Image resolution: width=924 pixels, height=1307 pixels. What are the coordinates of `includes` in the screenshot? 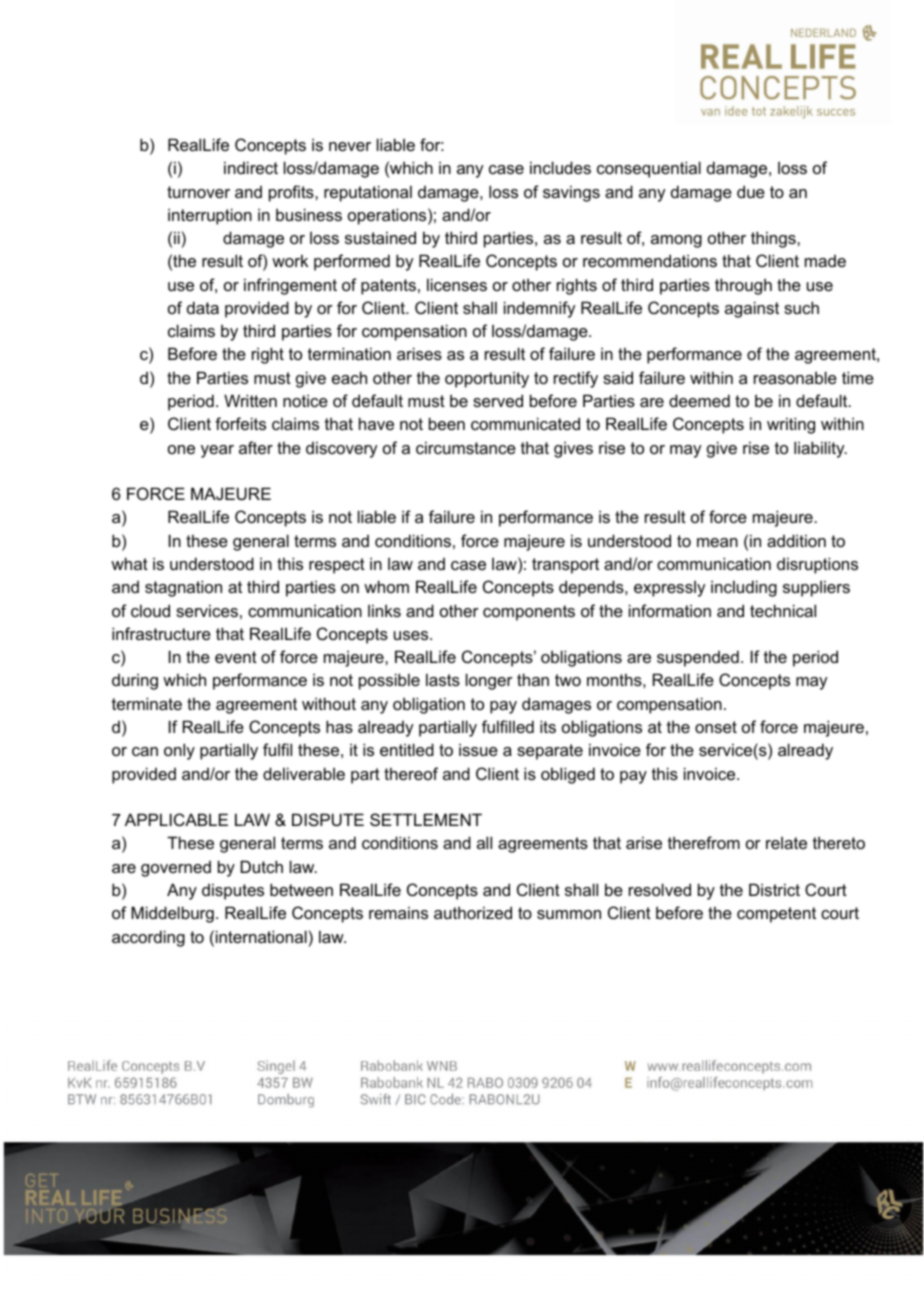 It's located at (560, 167).
